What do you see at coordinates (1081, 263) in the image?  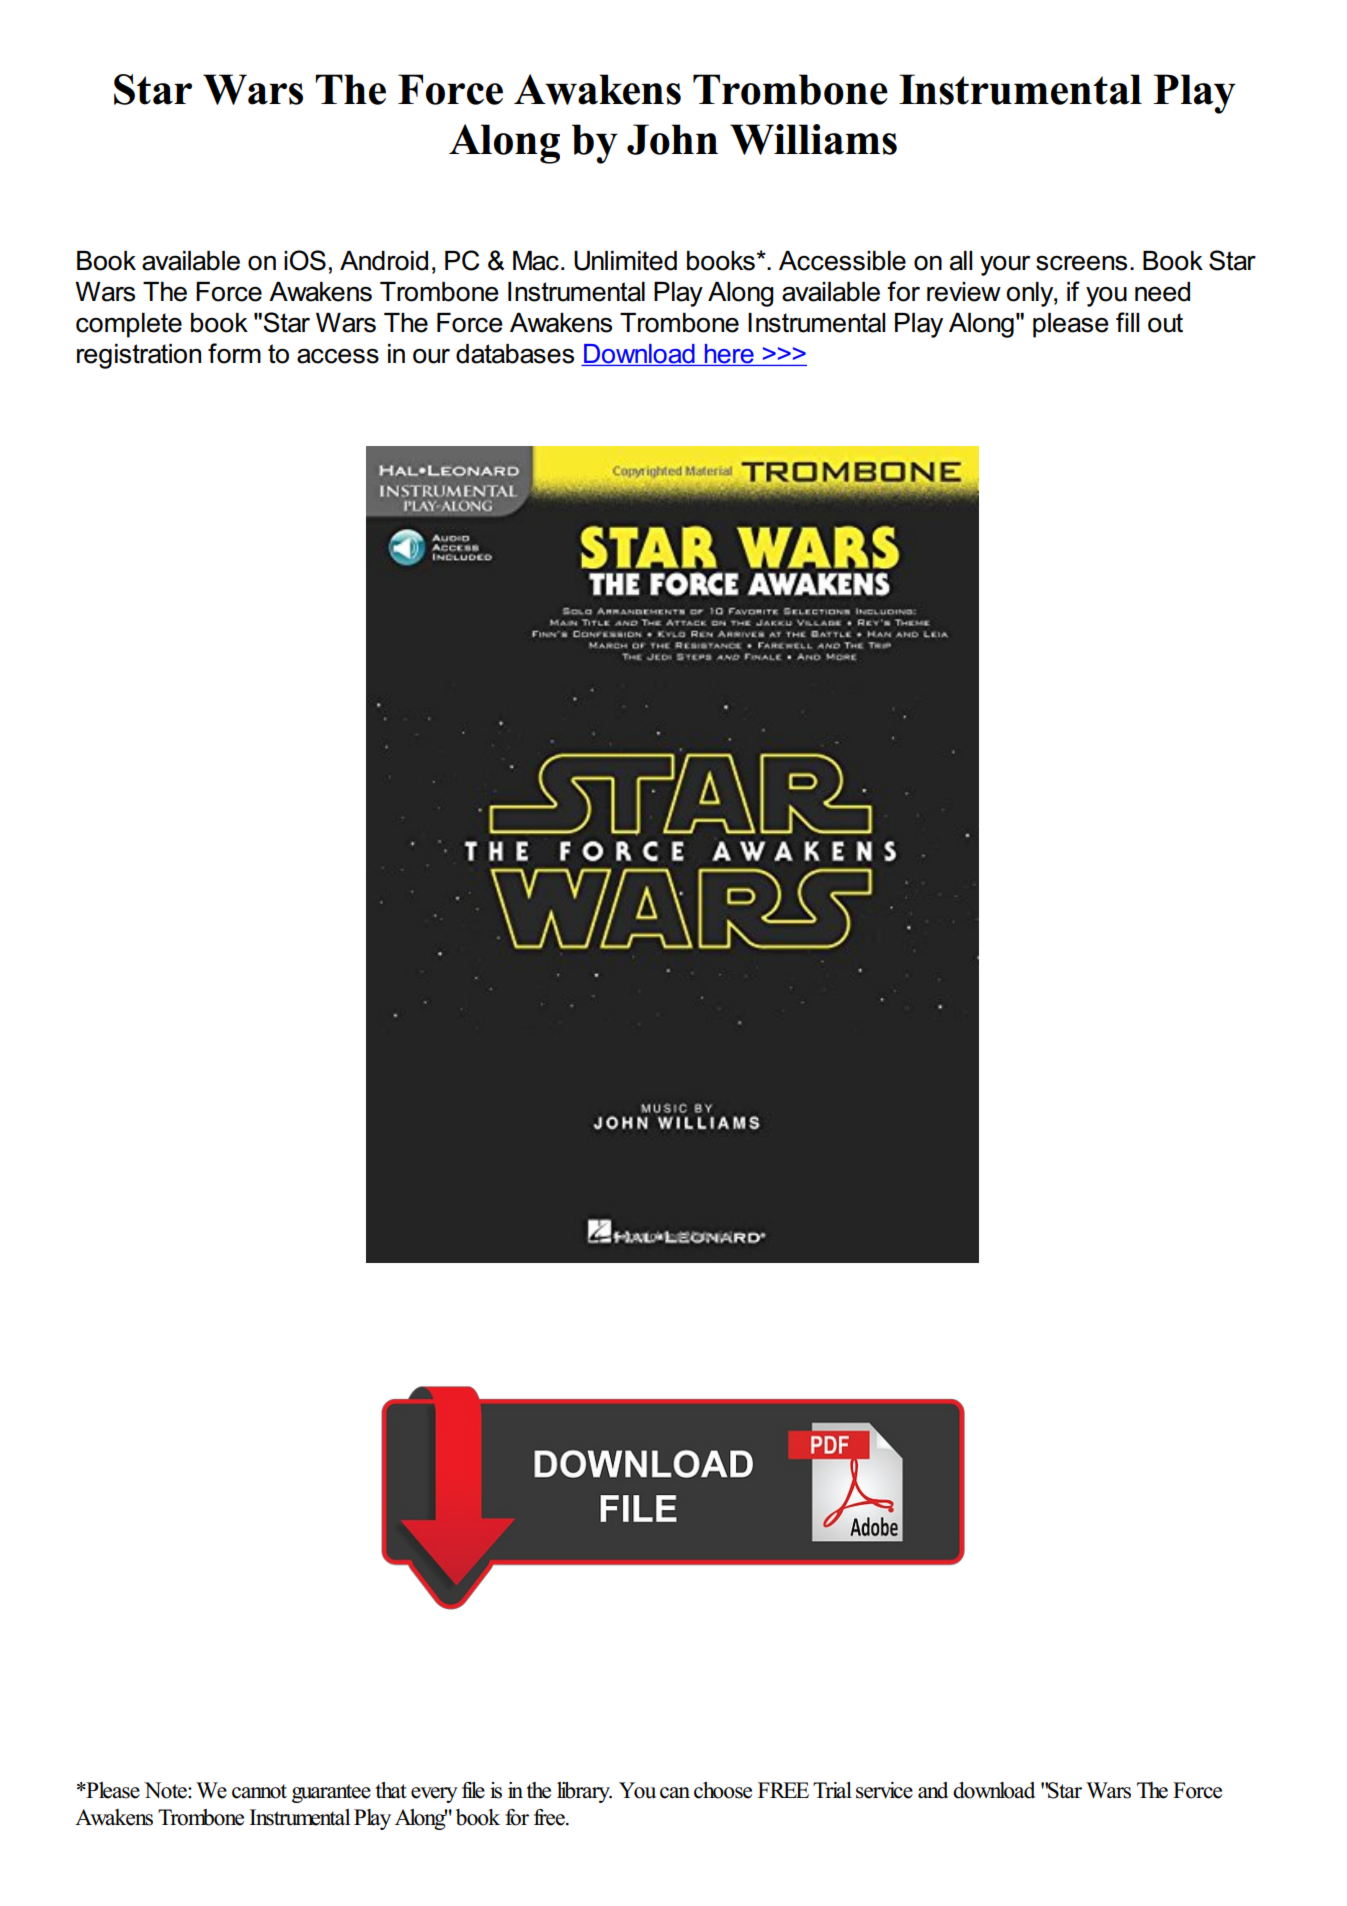 I see `screens` at bounding box center [1081, 263].
